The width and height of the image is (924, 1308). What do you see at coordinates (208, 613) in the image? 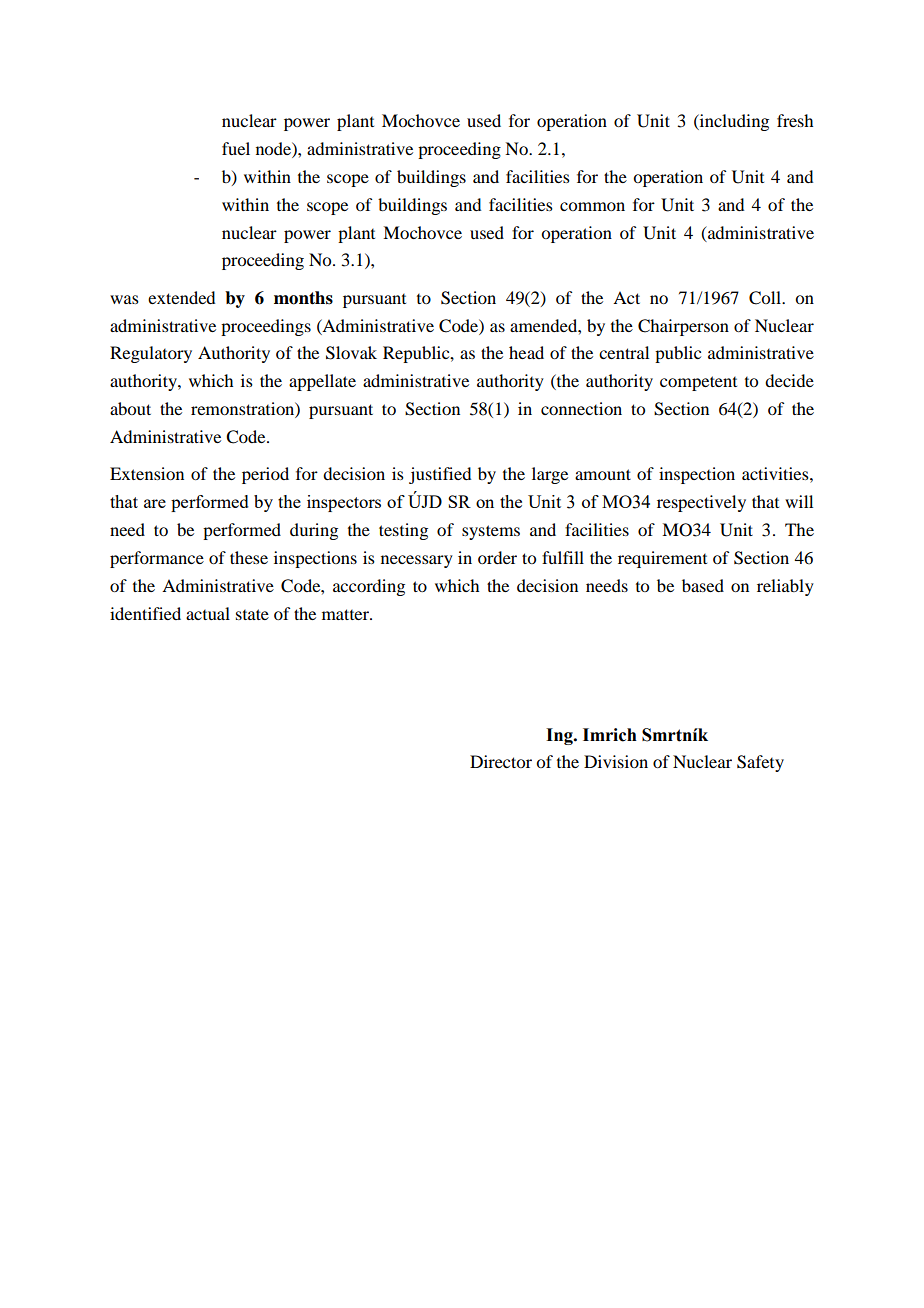
I see `actual` at bounding box center [208, 613].
